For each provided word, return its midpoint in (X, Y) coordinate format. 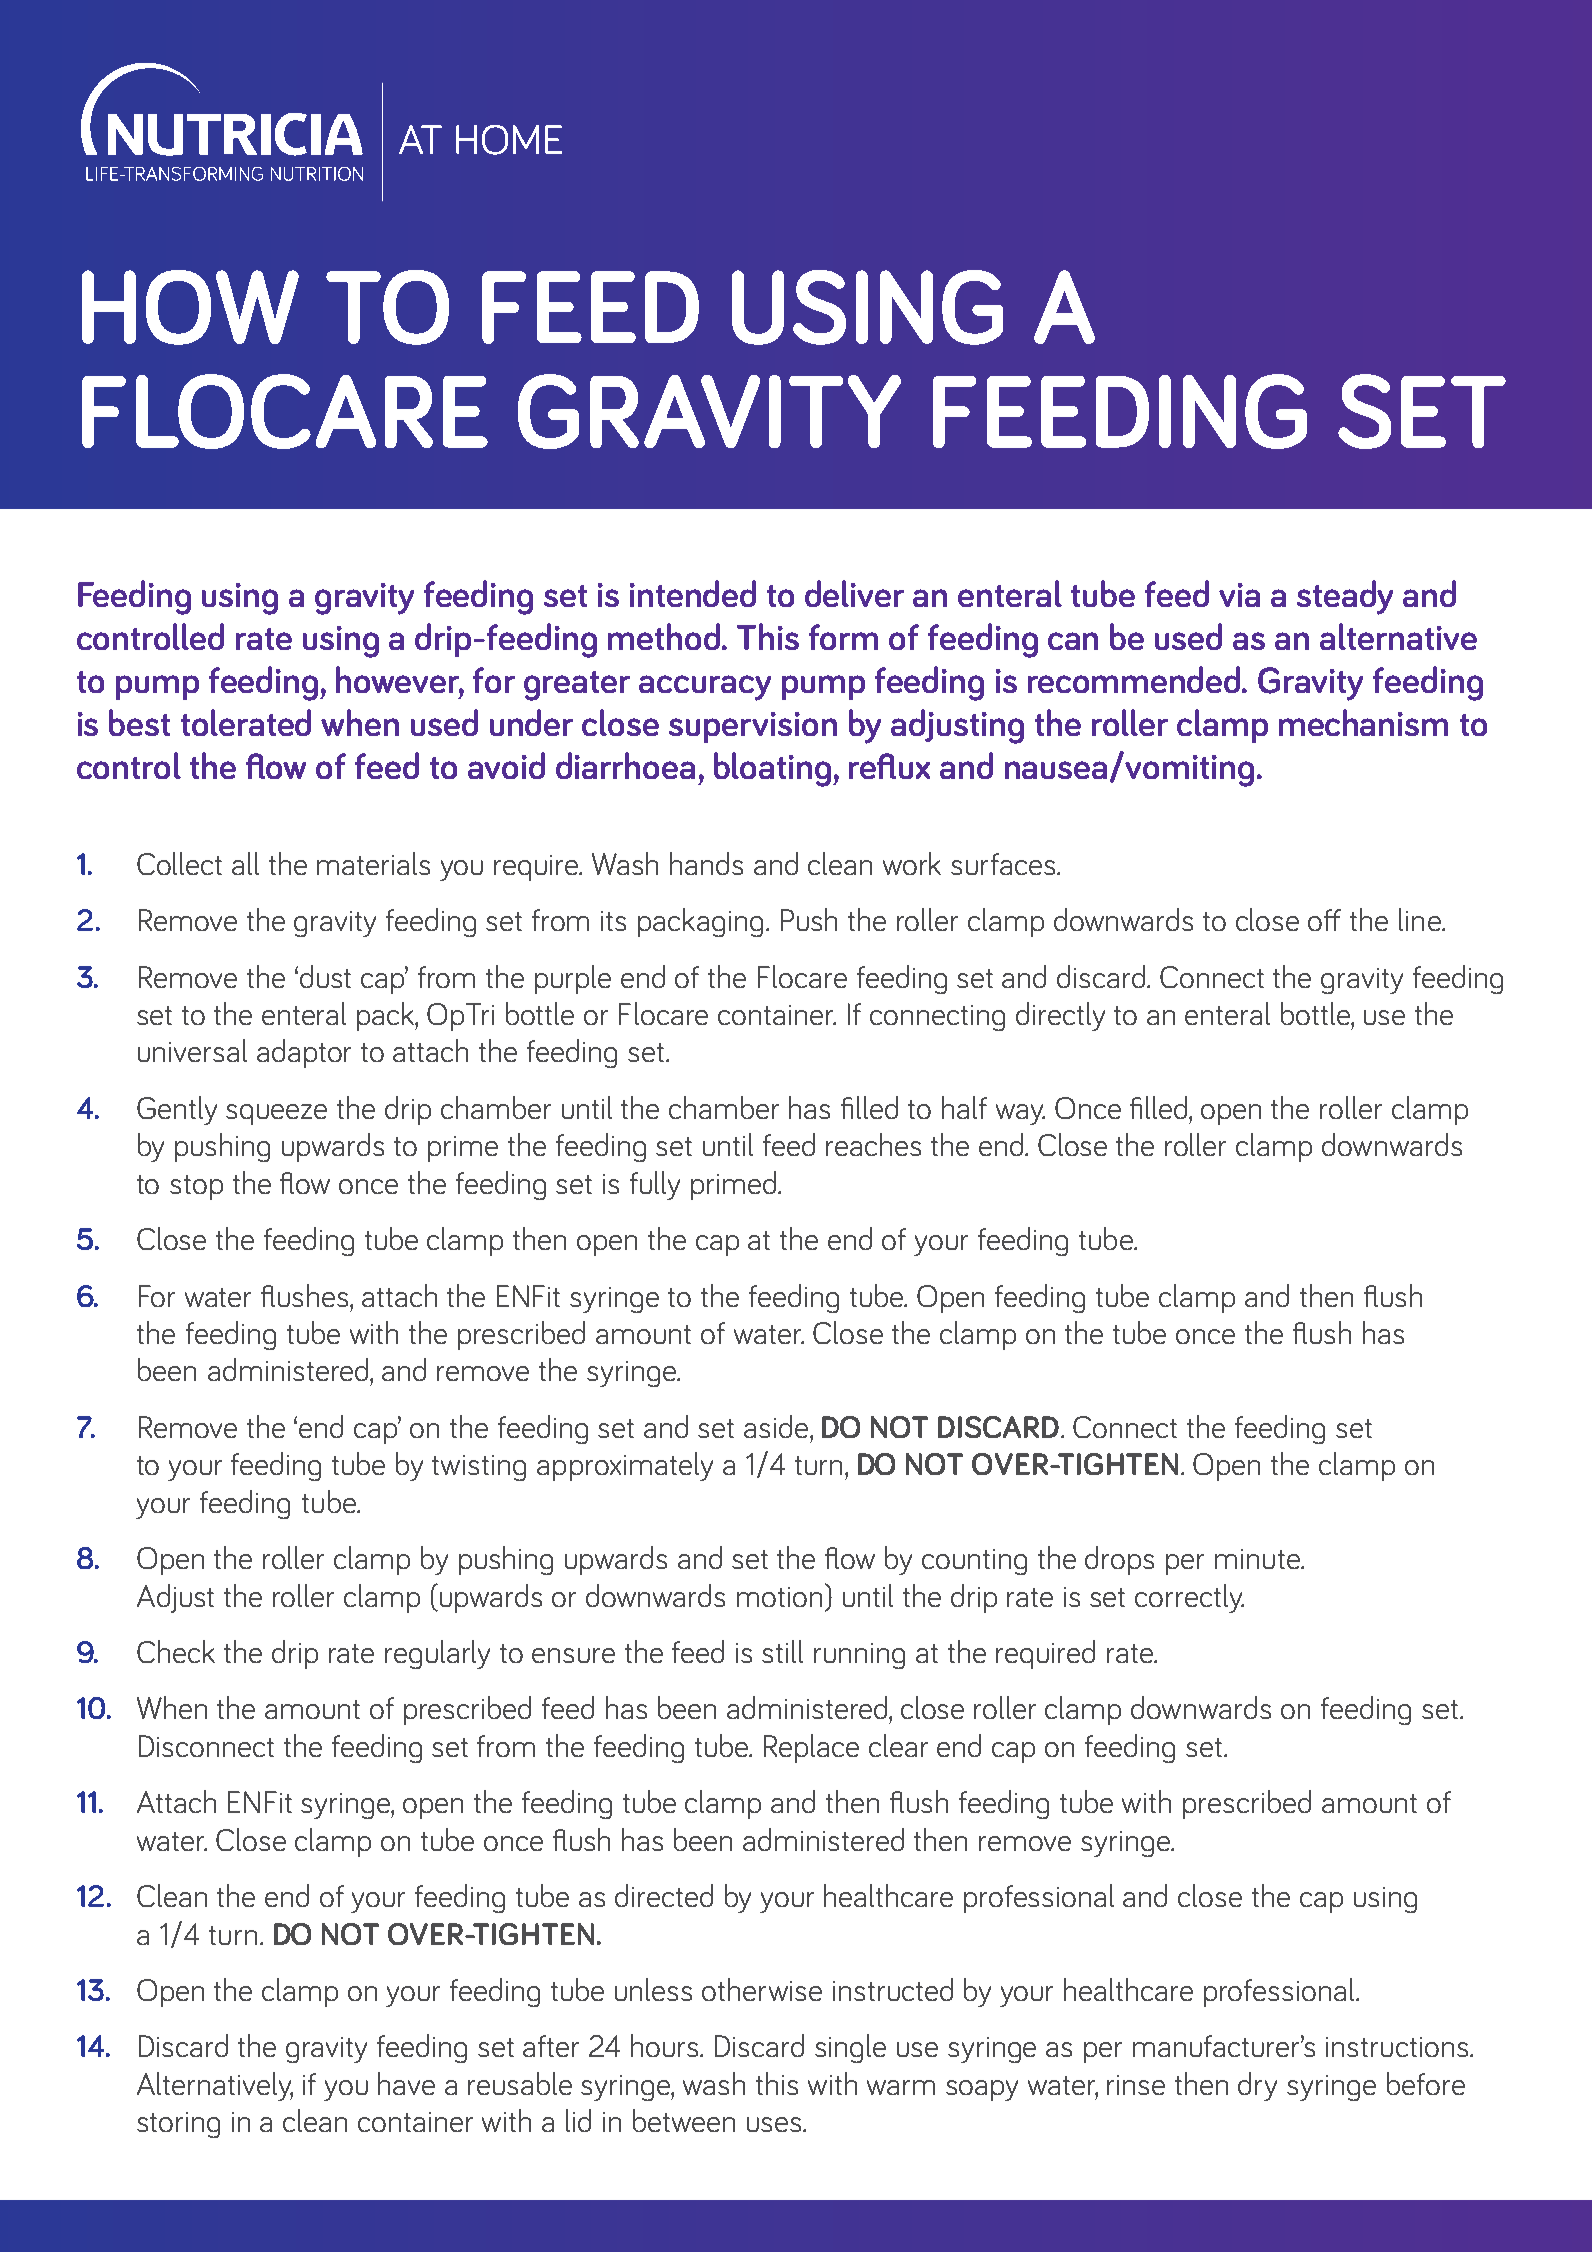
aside (777, 1426)
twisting (479, 1468)
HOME (509, 140)
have (406, 2083)
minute (1258, 1559)
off (1324, 920)
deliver (854, 593)
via (1239, 595)
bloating (772, 769)
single (850, 2048)
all (245, 863)
